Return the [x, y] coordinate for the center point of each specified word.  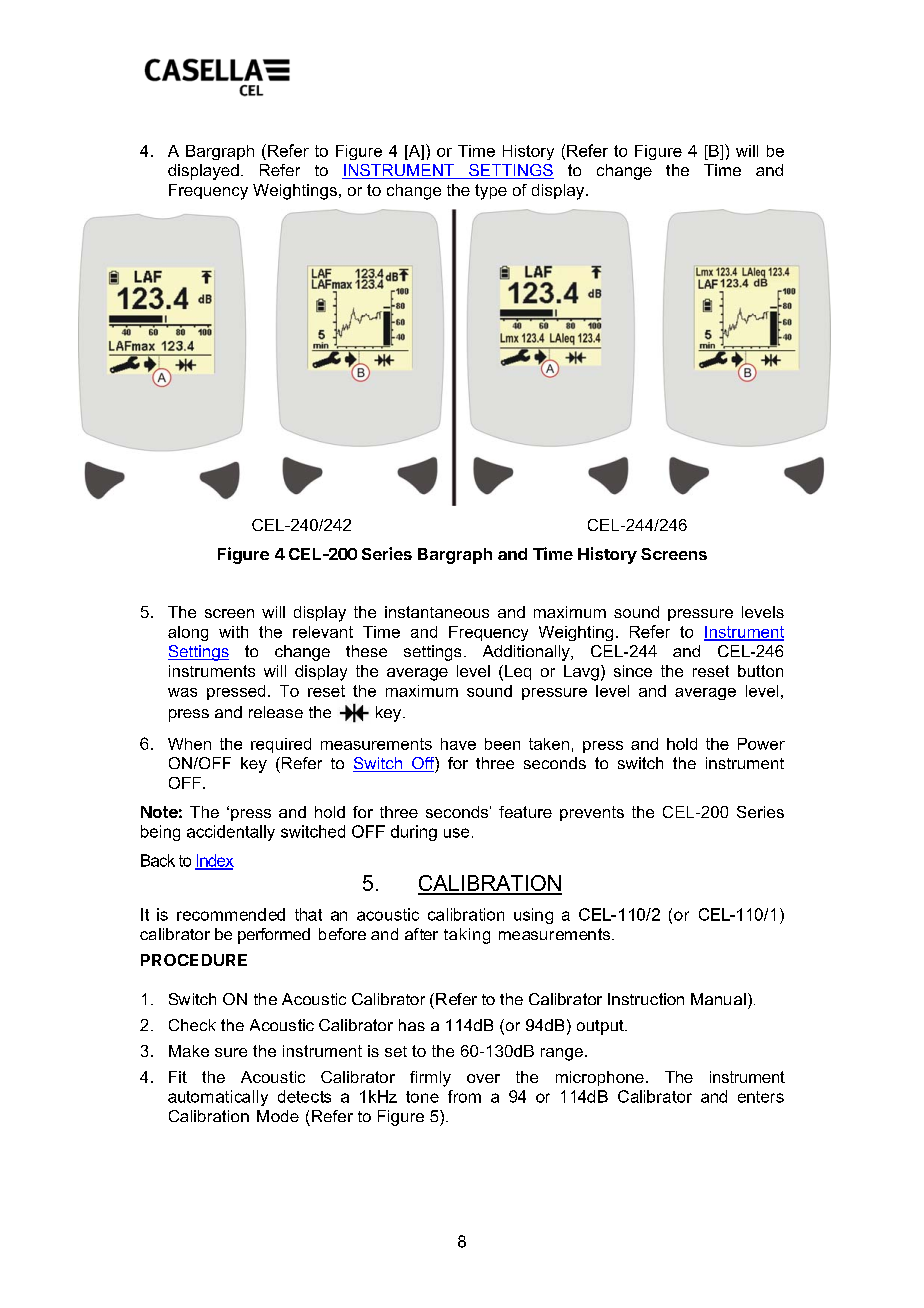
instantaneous [437, 612]
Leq [518, 672]
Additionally [527, 653]
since [633, 671]
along [188, 633]
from [464, 1096]
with [233, 632]
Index [214, 861]
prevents [592, 813]
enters [761, 1097]
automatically [218, 1098]
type [491, 192]
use [456, 833]
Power [761, 744]
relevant [323, 632]
